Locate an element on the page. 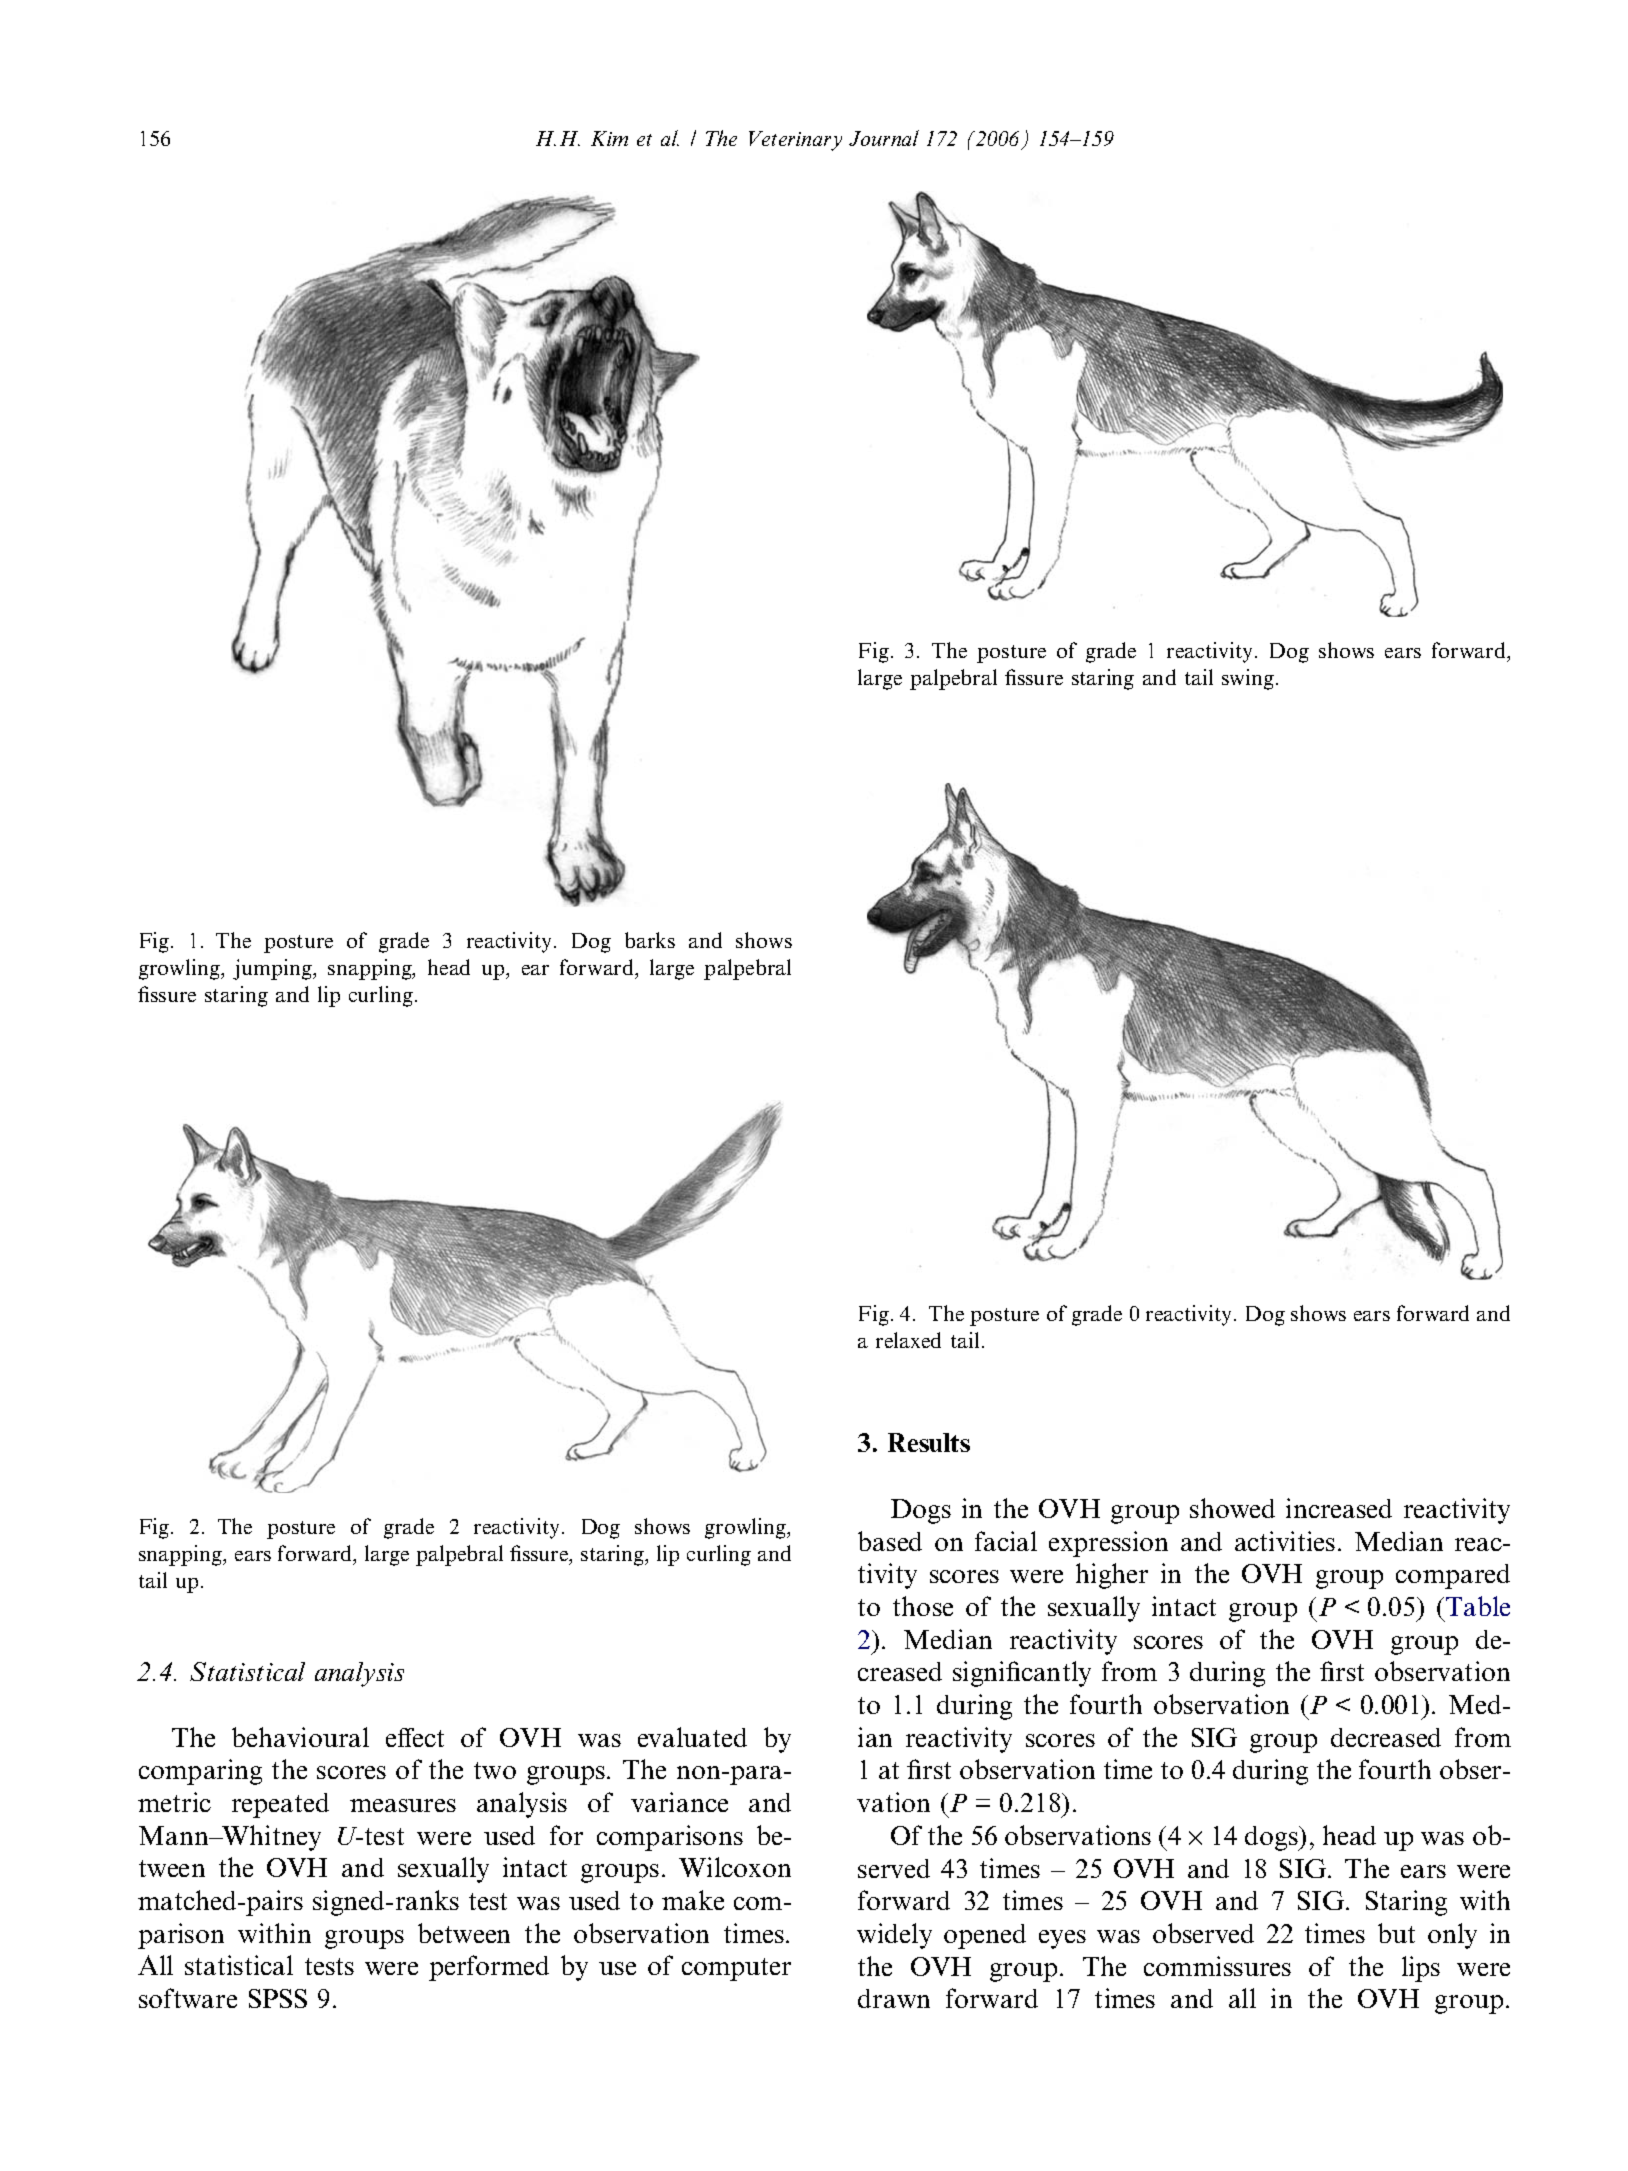 This page has height=2171, width=1628. swing is located at coordinates (1248, 679).
